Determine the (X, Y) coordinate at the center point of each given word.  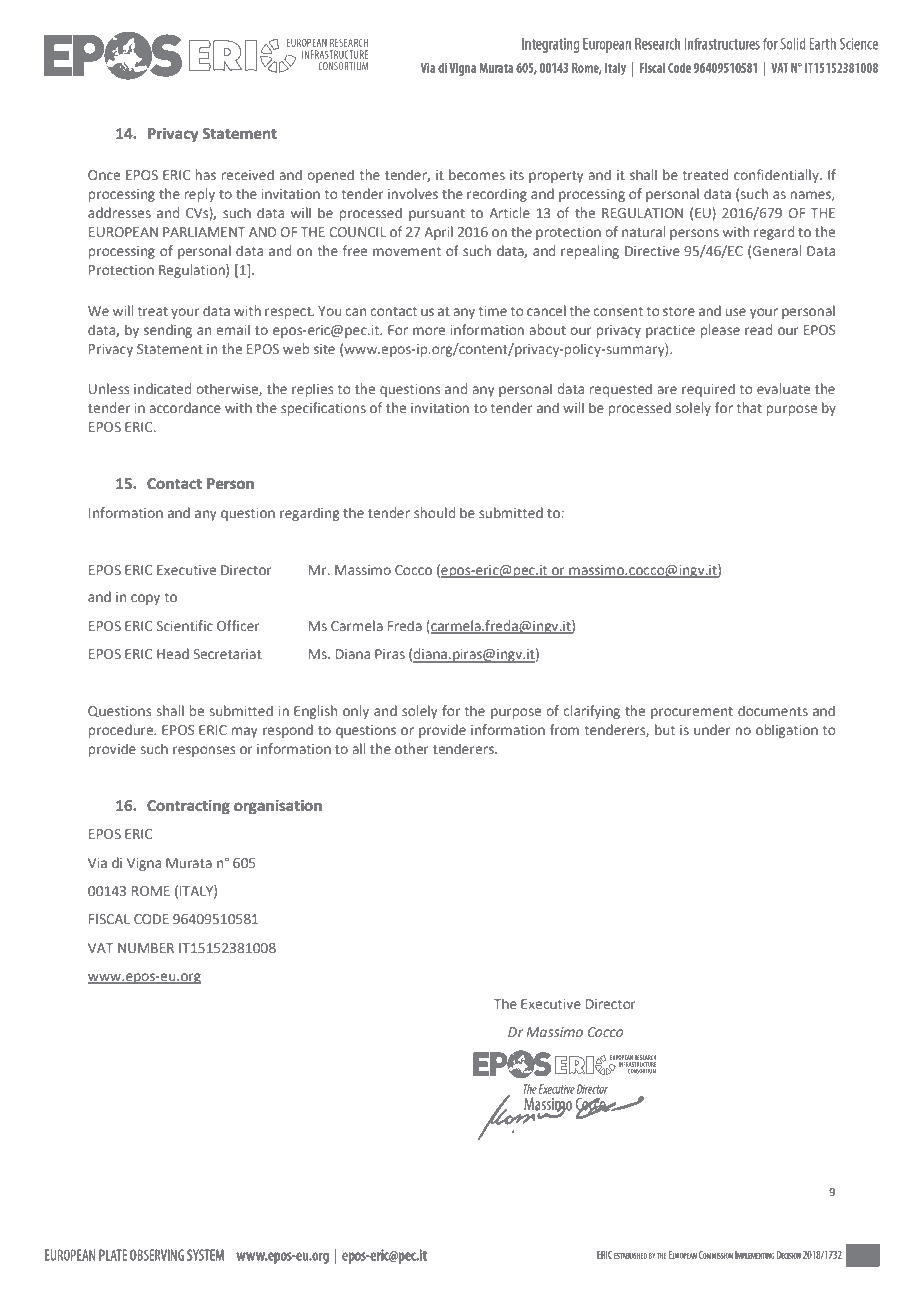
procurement (692, 713)
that (749, 407)
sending (168, 331)
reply (200, 195)
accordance (185, 407)
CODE (151, 919)
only (356, 712)
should (434, 512)
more (429, 331)
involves (413, 193)
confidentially (777, 176)
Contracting (188, 807)
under (712, 729)
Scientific (185, 625)
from (564, 729)
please (720, 331)
